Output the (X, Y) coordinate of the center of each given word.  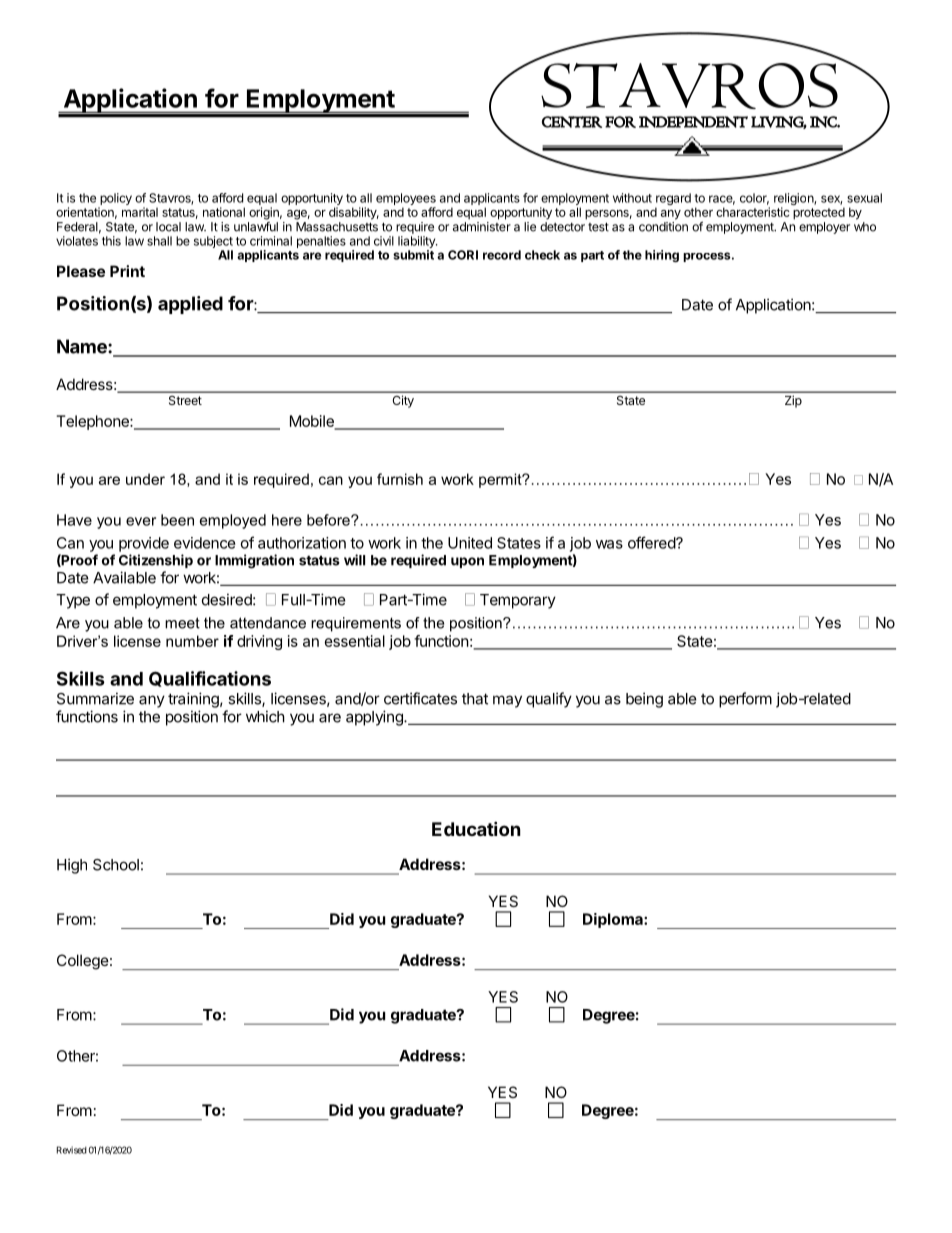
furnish (400, 479)
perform (745, 700)
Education (476, 828)
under (145, 479)
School (116, 865)
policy (115, 200)
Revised (72, 1150)
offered (652, 542)
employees (406, 200)
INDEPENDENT (693, 122)
